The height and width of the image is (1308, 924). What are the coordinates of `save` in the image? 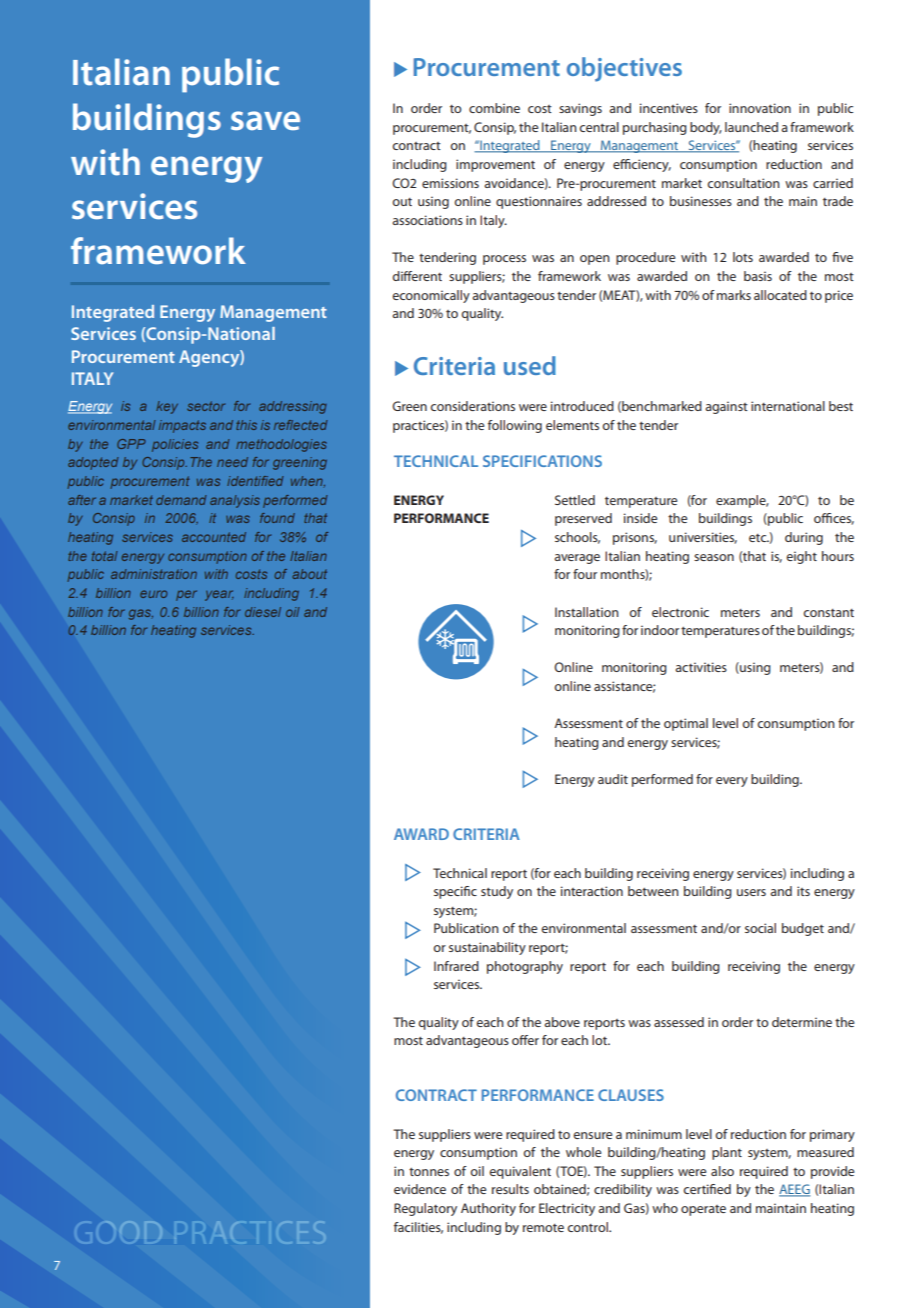 It's located at (265, 120).
